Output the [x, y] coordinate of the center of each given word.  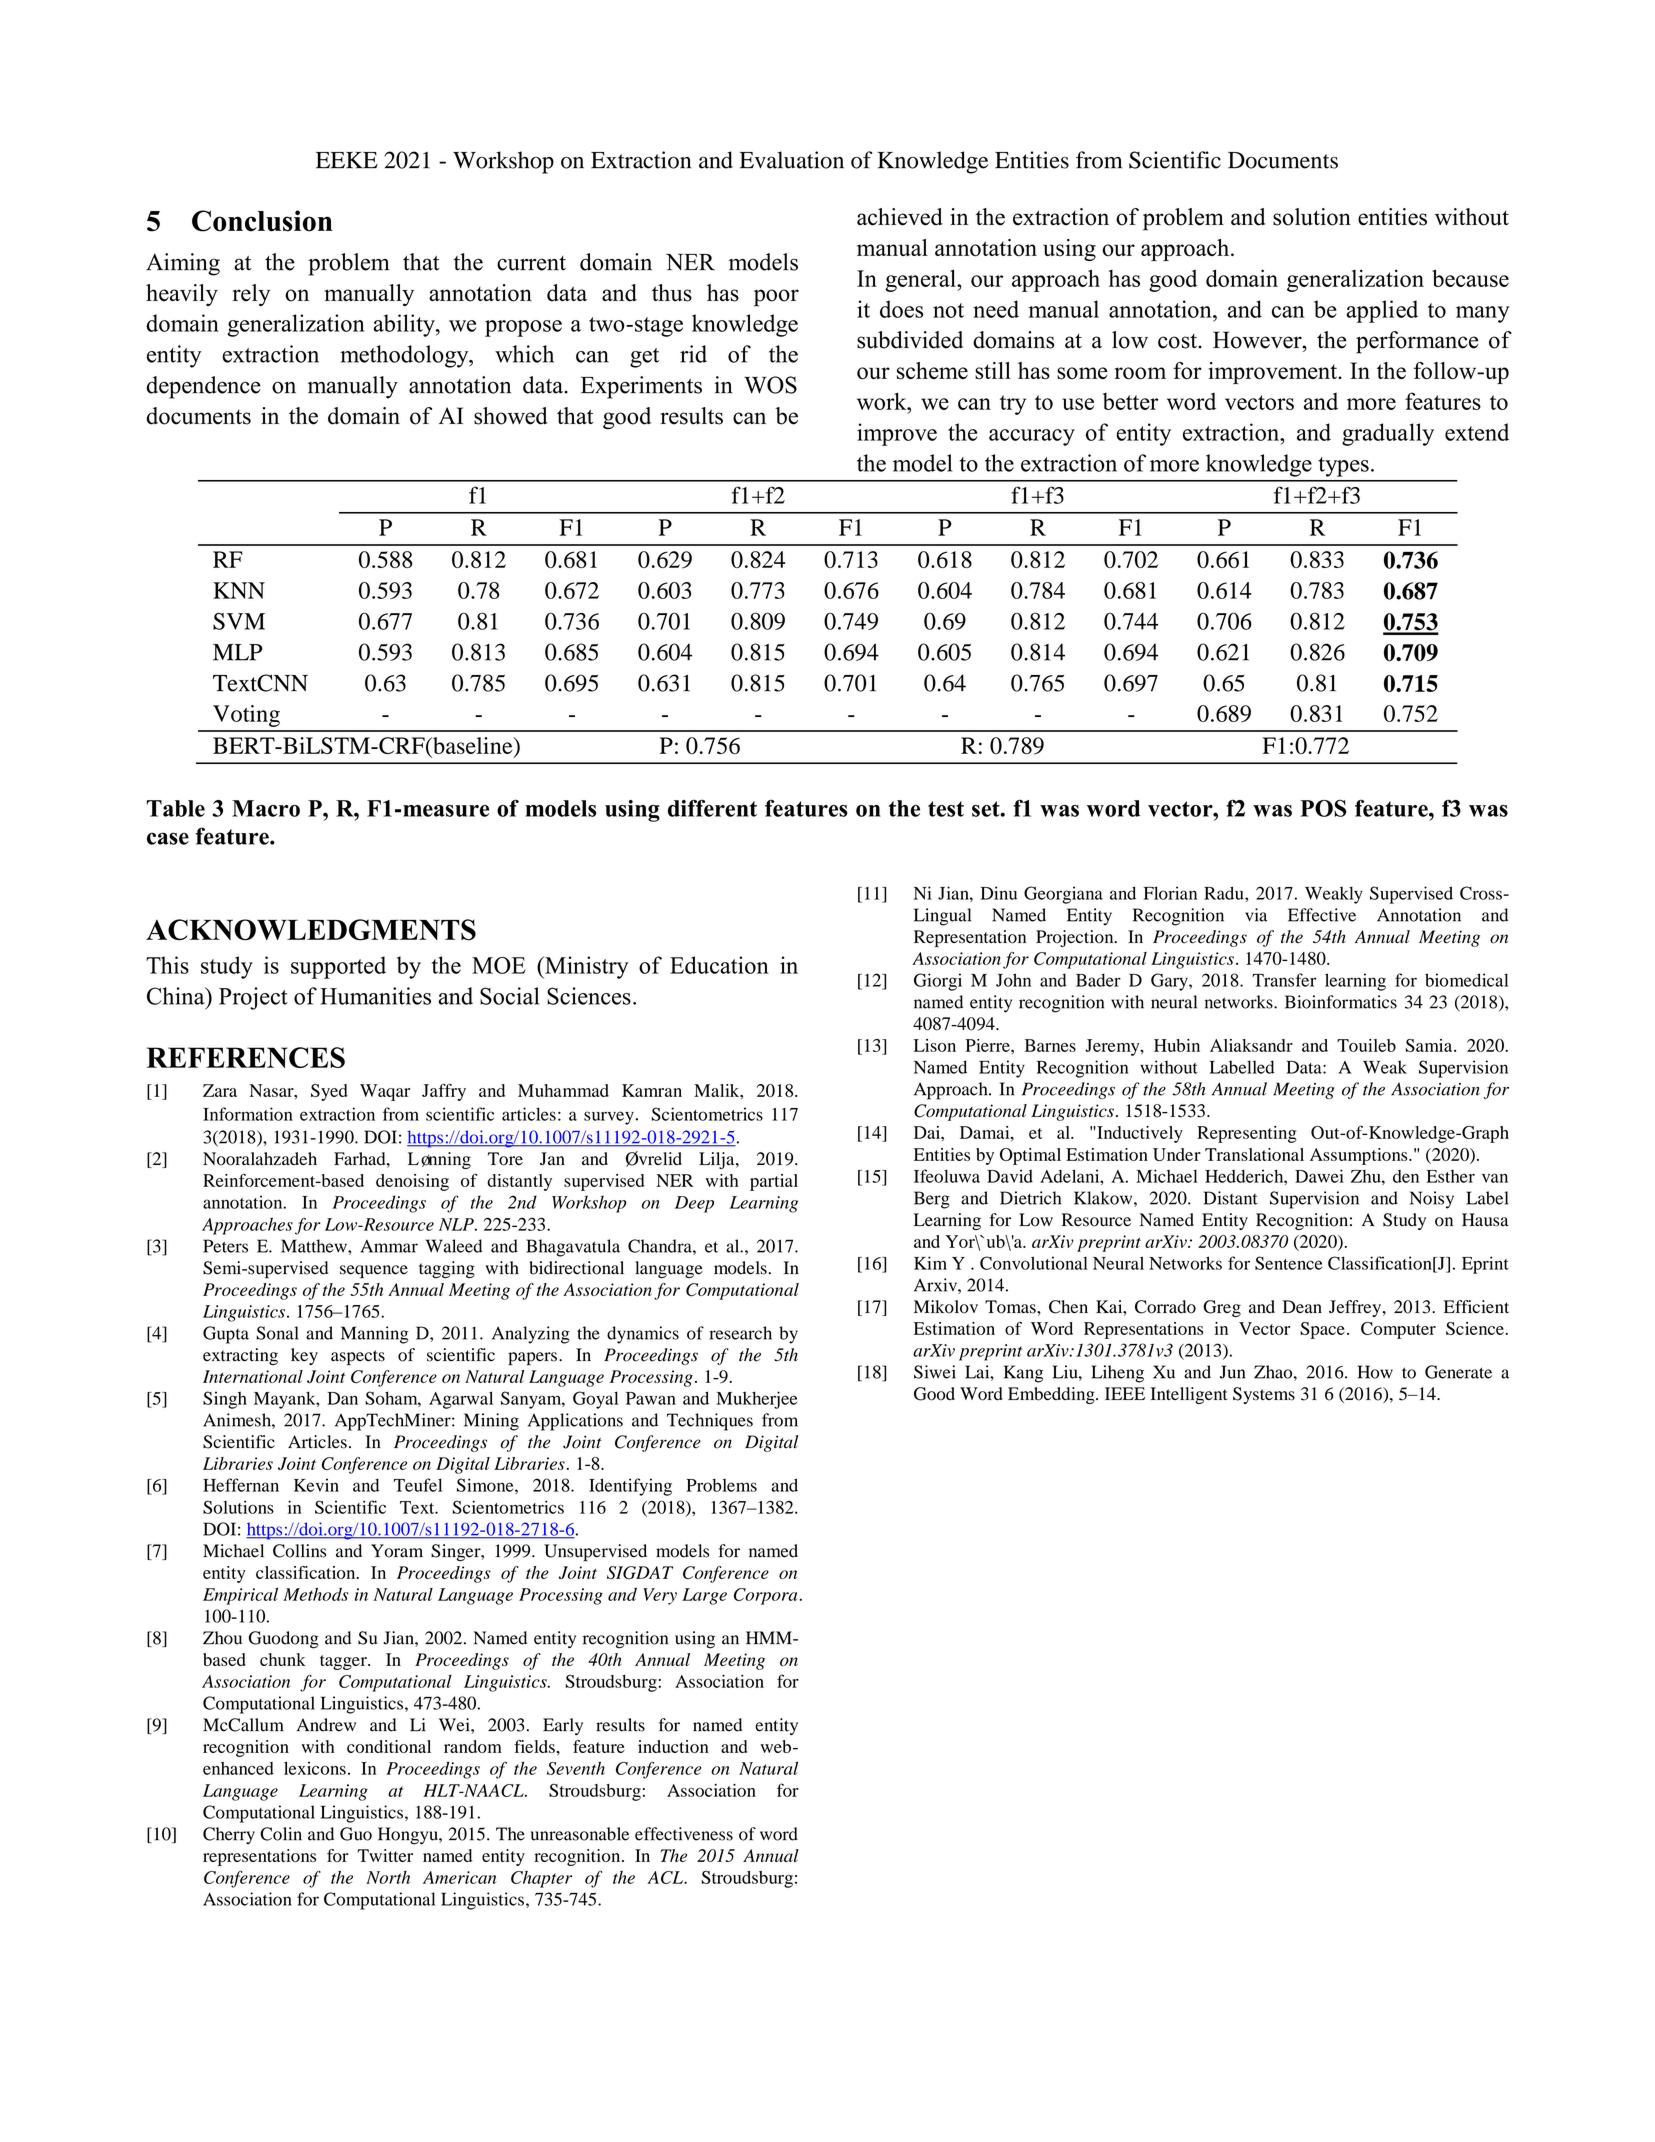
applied [1382, 311]
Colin [281, 1834]
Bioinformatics [1341, 1002]
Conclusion [262, 221]
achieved [900, 217]
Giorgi [938, 982]
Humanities [375, 996]
